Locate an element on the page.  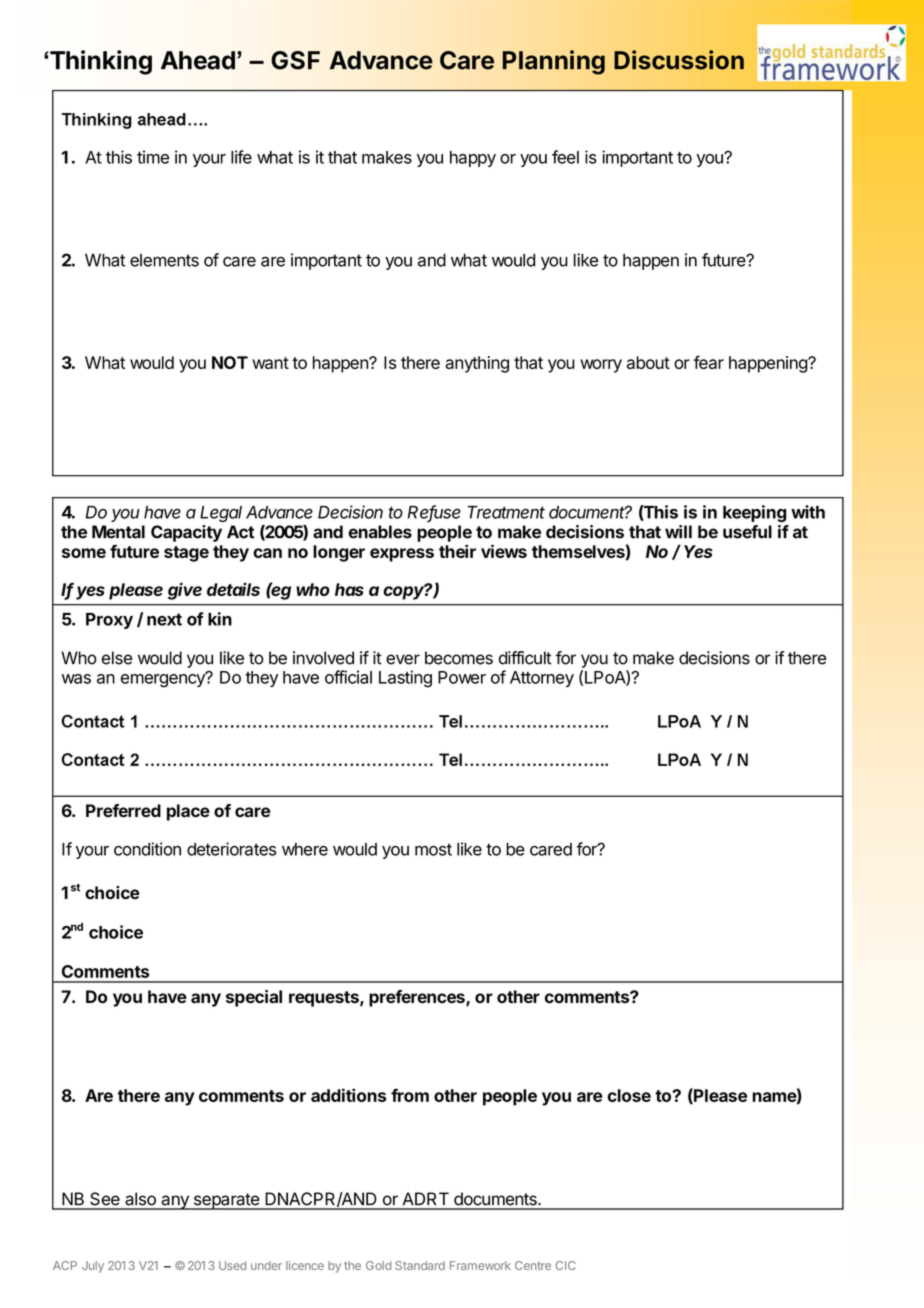
happy is located at coordinates (473, 159).
